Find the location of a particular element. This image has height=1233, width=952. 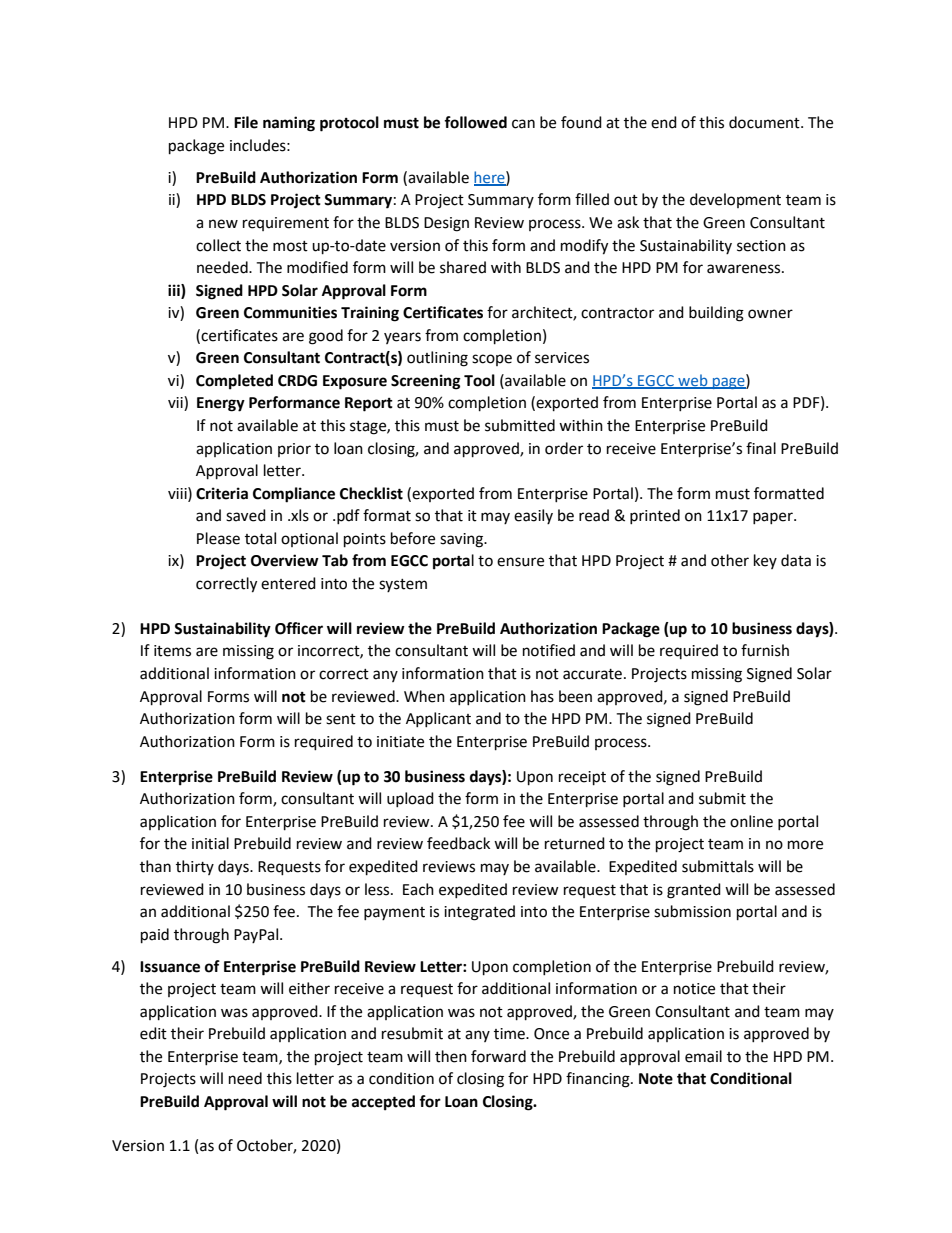

ensure is located at coordinates (520, 562).
